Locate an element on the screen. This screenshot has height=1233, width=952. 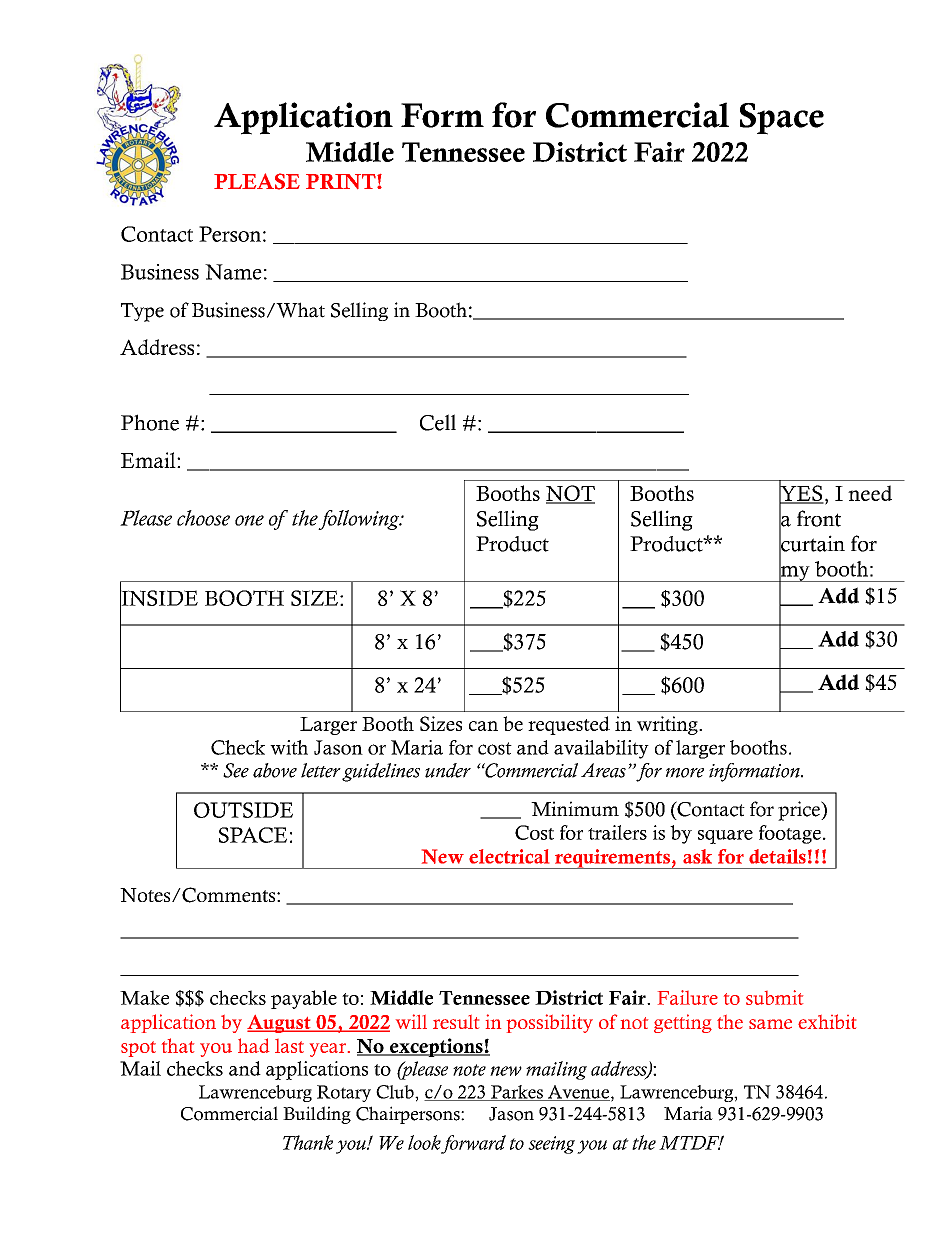
details is located at coordinates (777, 856).
